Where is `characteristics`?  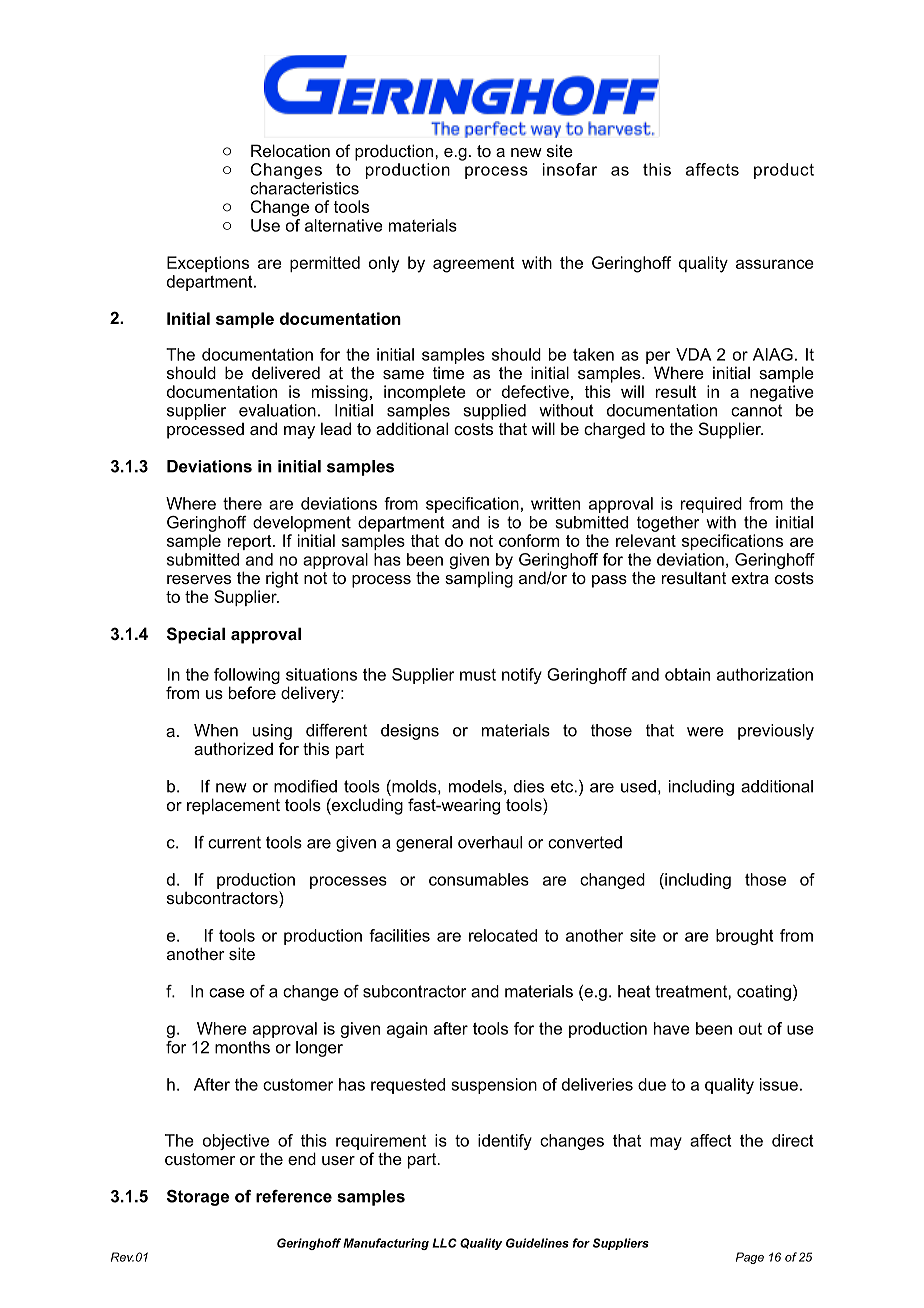 characteristics is located at coordinates (304, 188).
